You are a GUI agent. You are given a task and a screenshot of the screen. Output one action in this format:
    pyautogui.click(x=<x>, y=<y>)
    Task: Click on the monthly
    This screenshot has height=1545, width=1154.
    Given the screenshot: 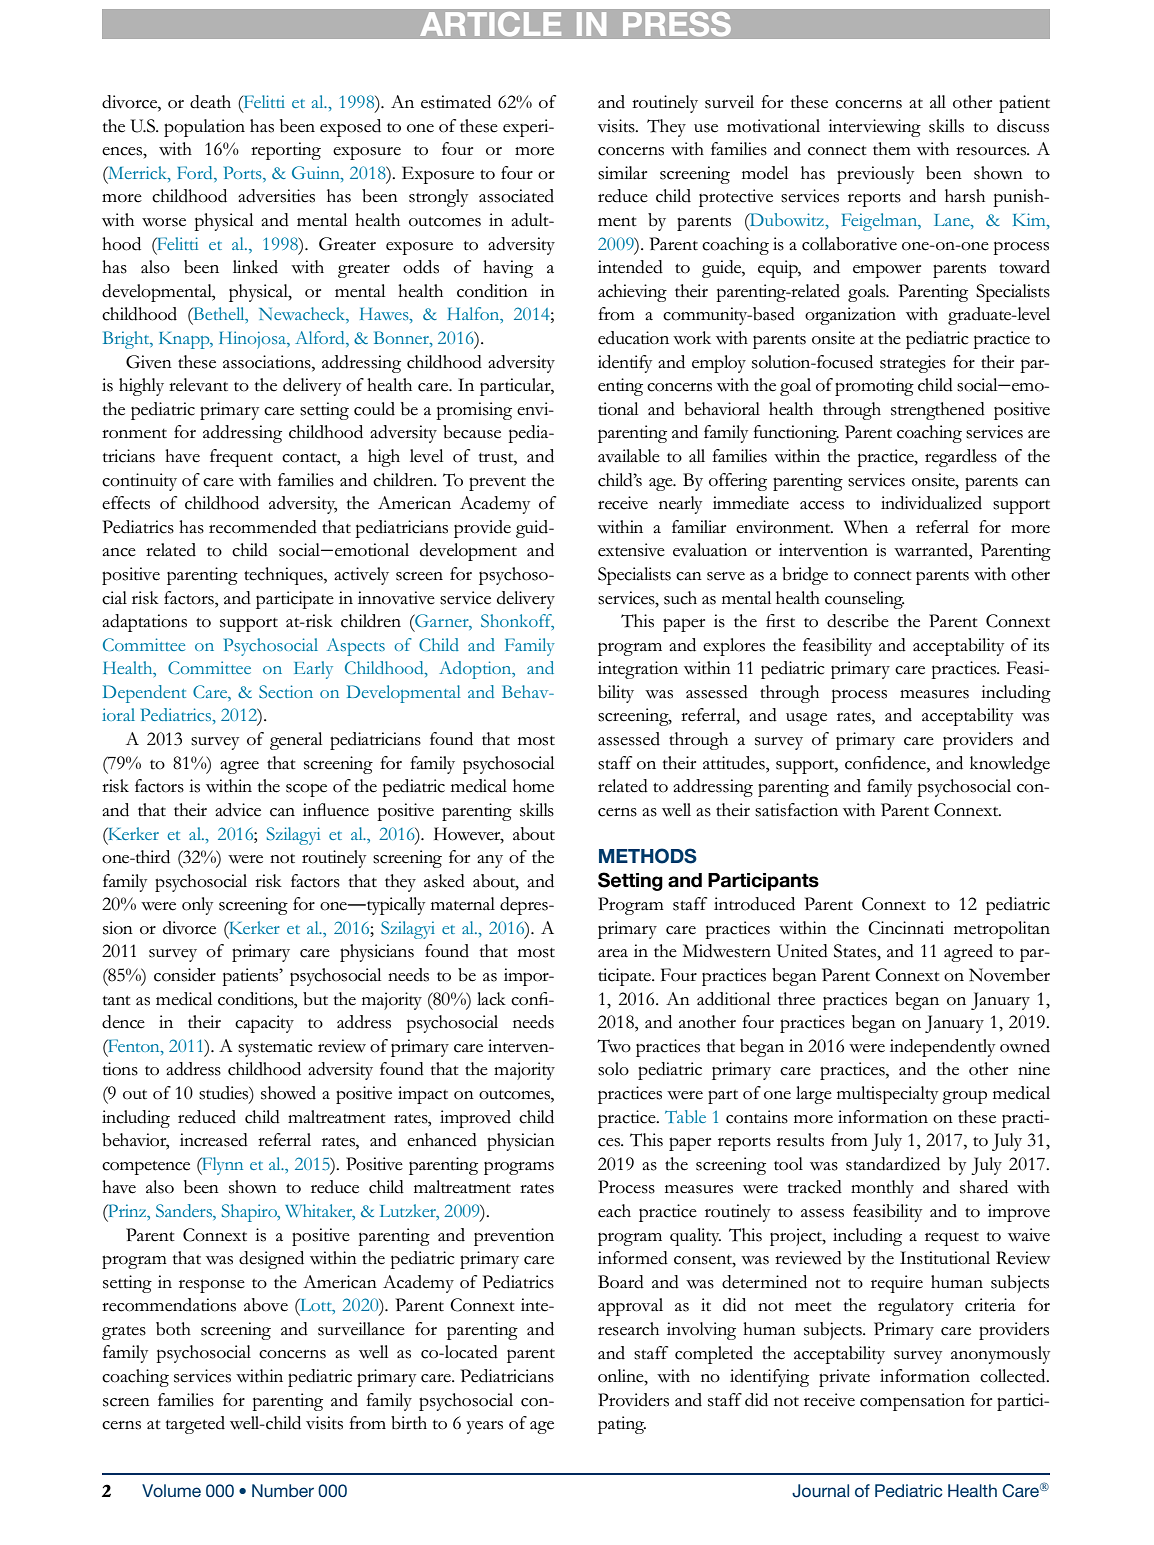 What is the action you would take?
    pyautogui.click(x=882, y=1189)
